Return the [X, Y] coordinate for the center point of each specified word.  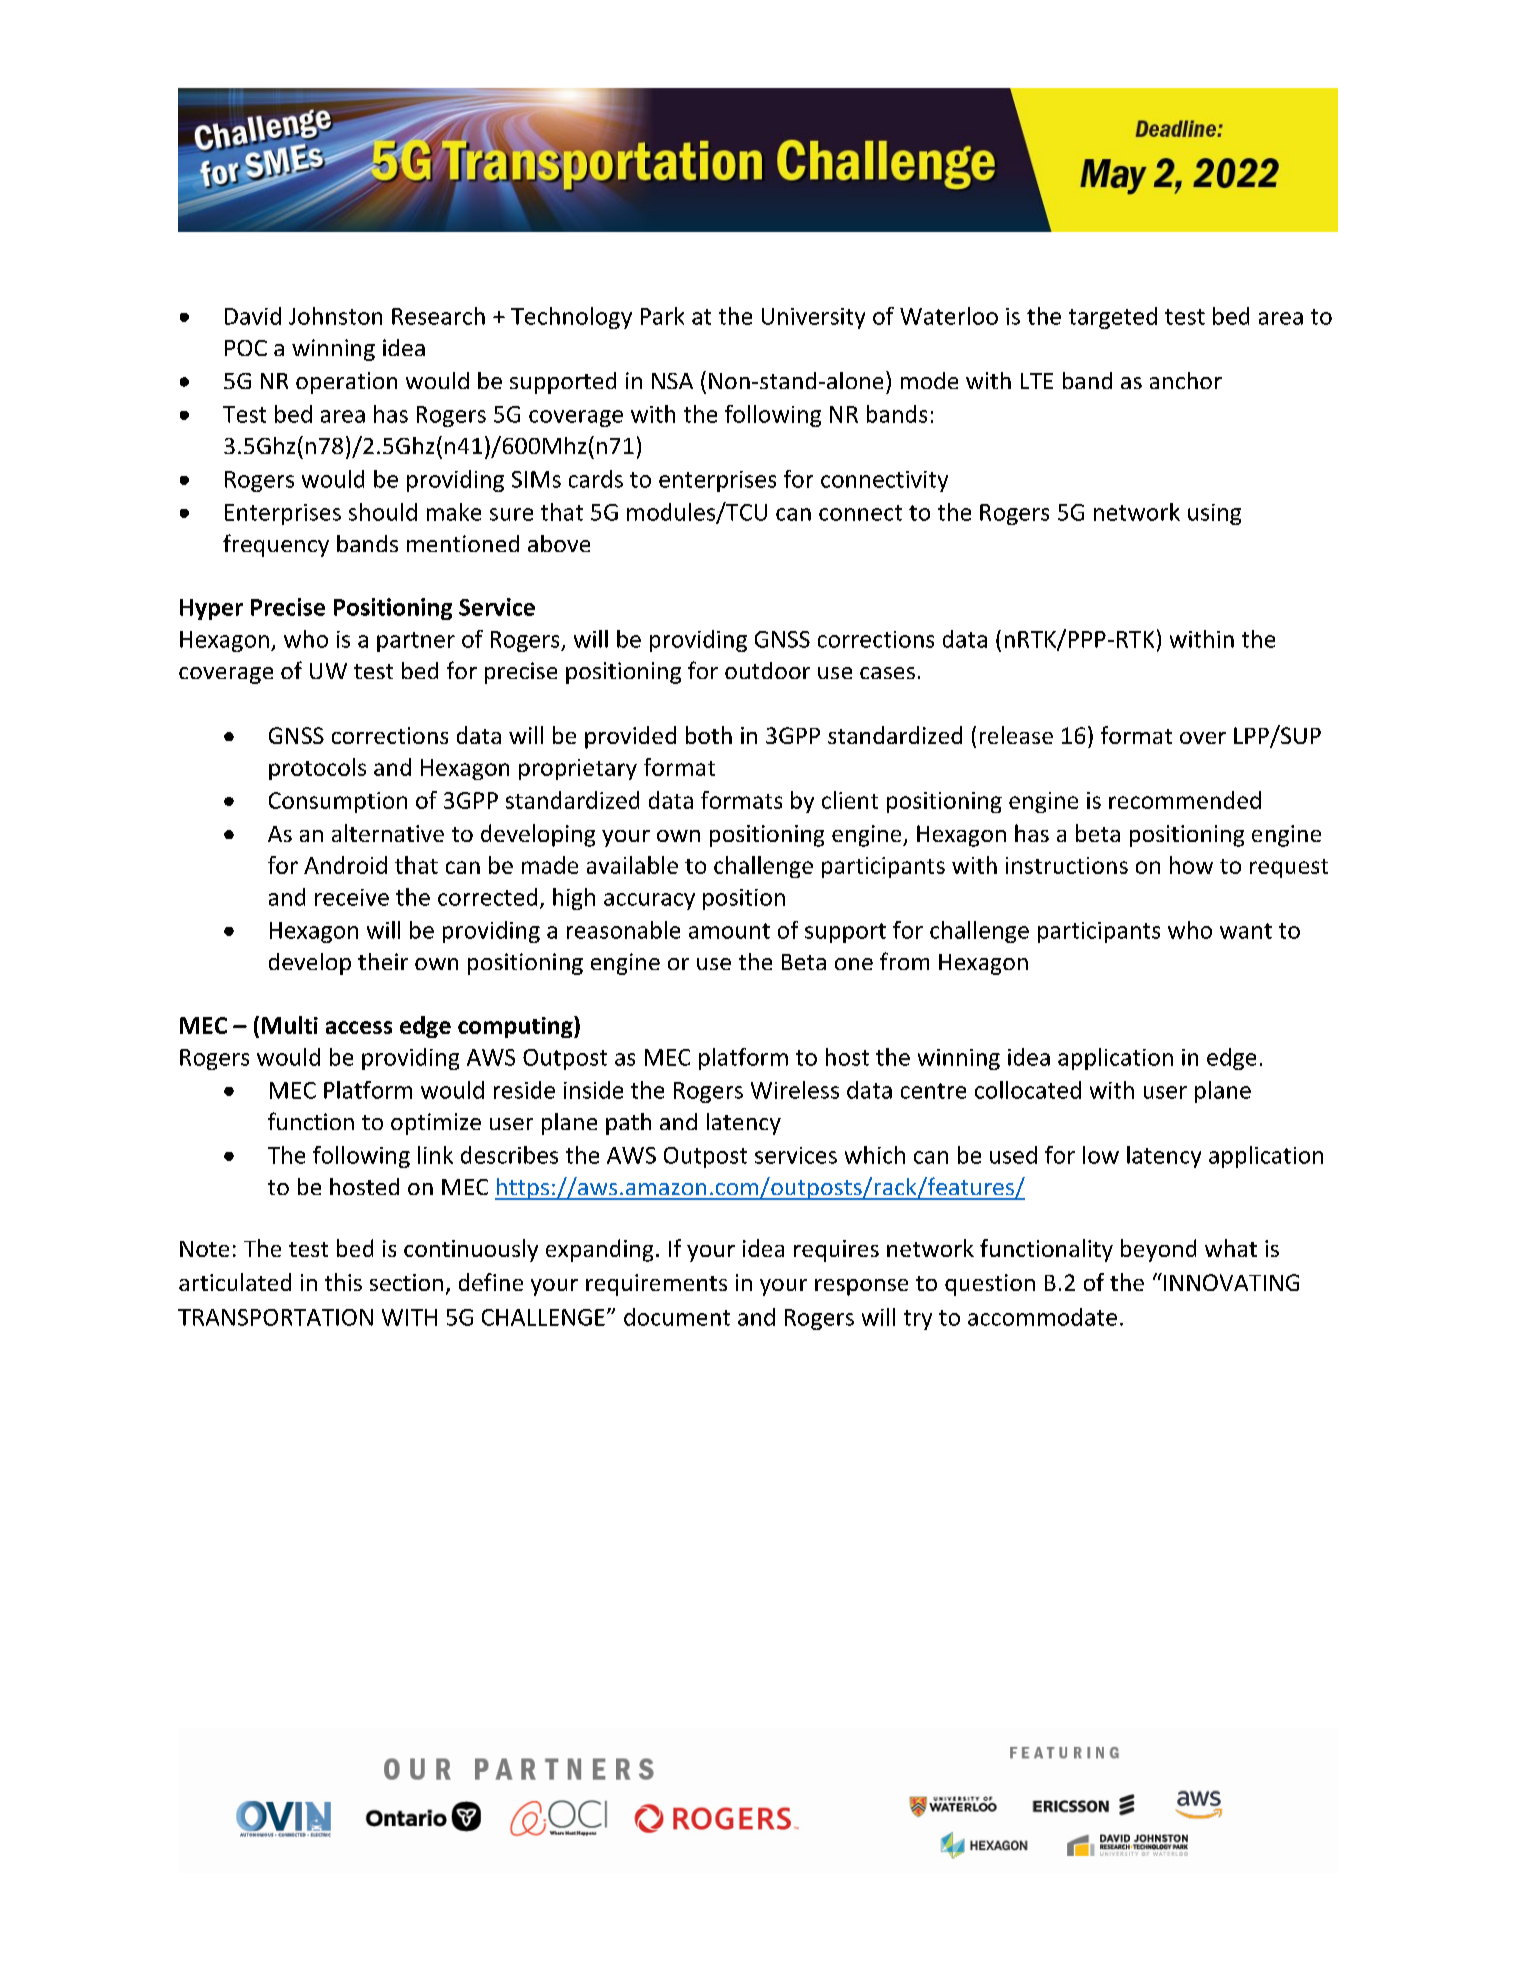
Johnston [335, 316]
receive [352, 897]
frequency [276, 545]
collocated [1028, 1090]
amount [729, 931]
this [343, 1282]
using [1214, 514]
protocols [317, 769]
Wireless [795, 1090]
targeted [1113, 318]
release [1016, 735]
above [559, 543]
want [1246, 931]
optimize [436, 1124]
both [709, 735]
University [813, 318]
